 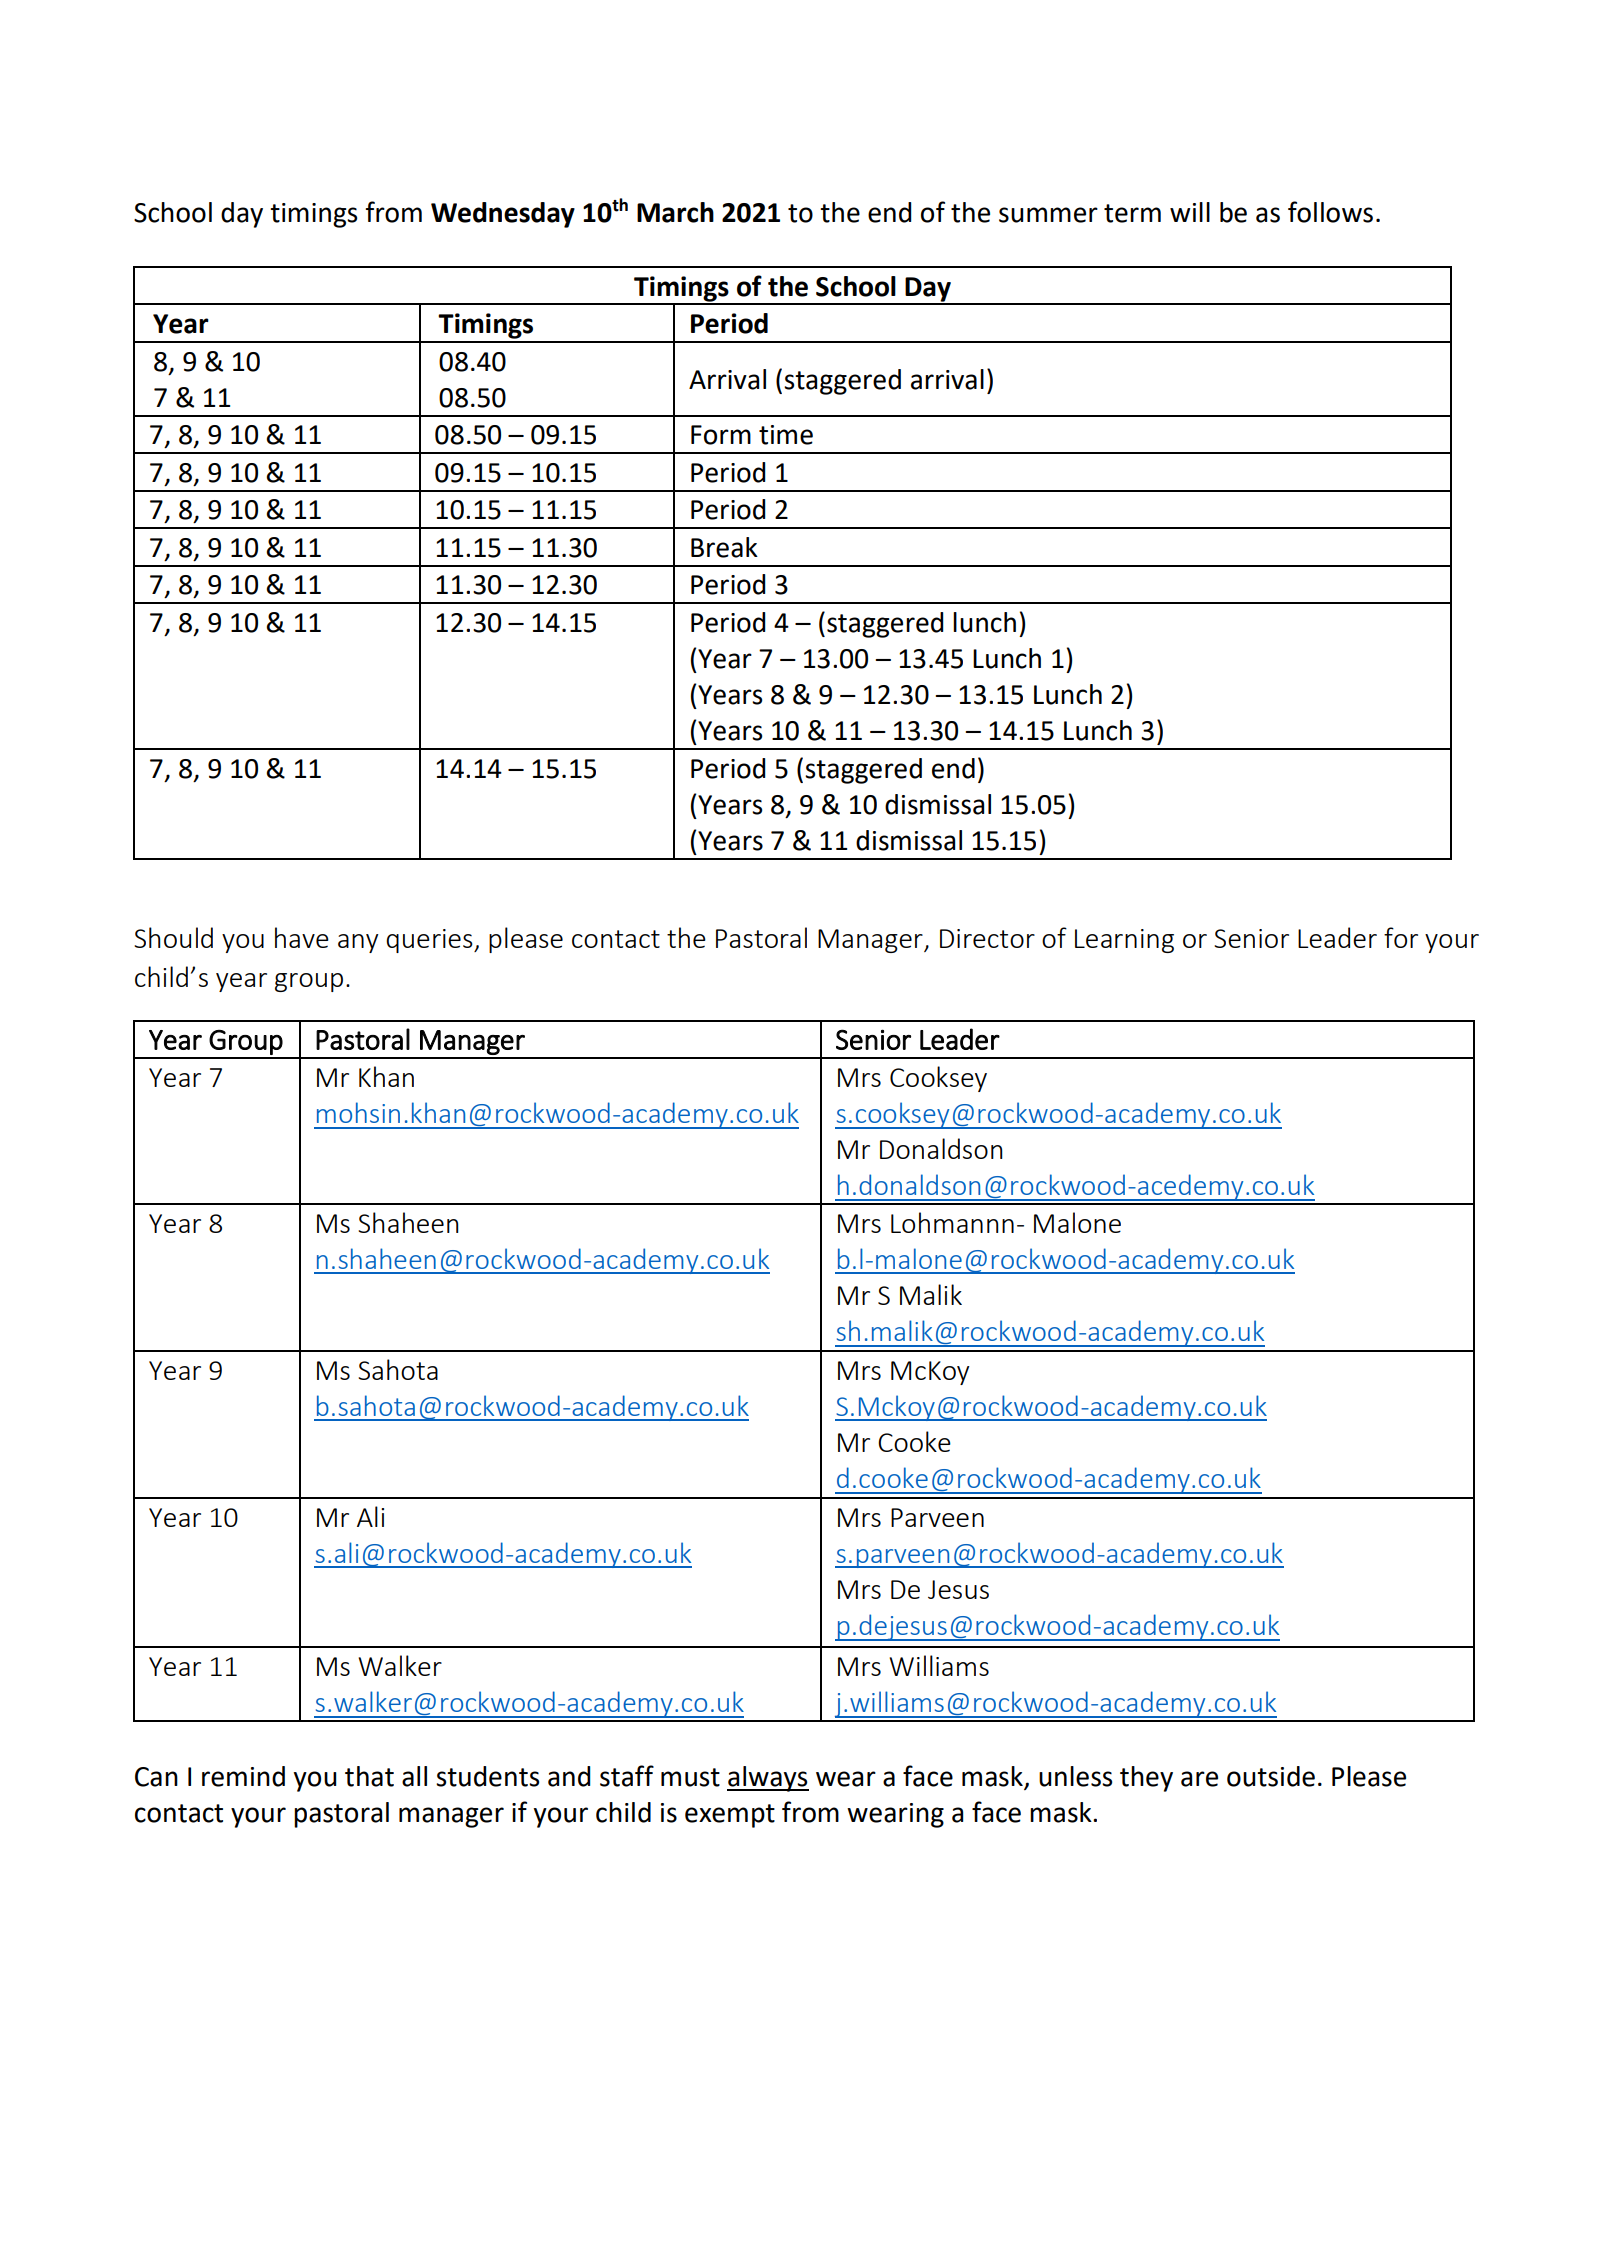 I want to click on term, so click(x=1132, y=213).
